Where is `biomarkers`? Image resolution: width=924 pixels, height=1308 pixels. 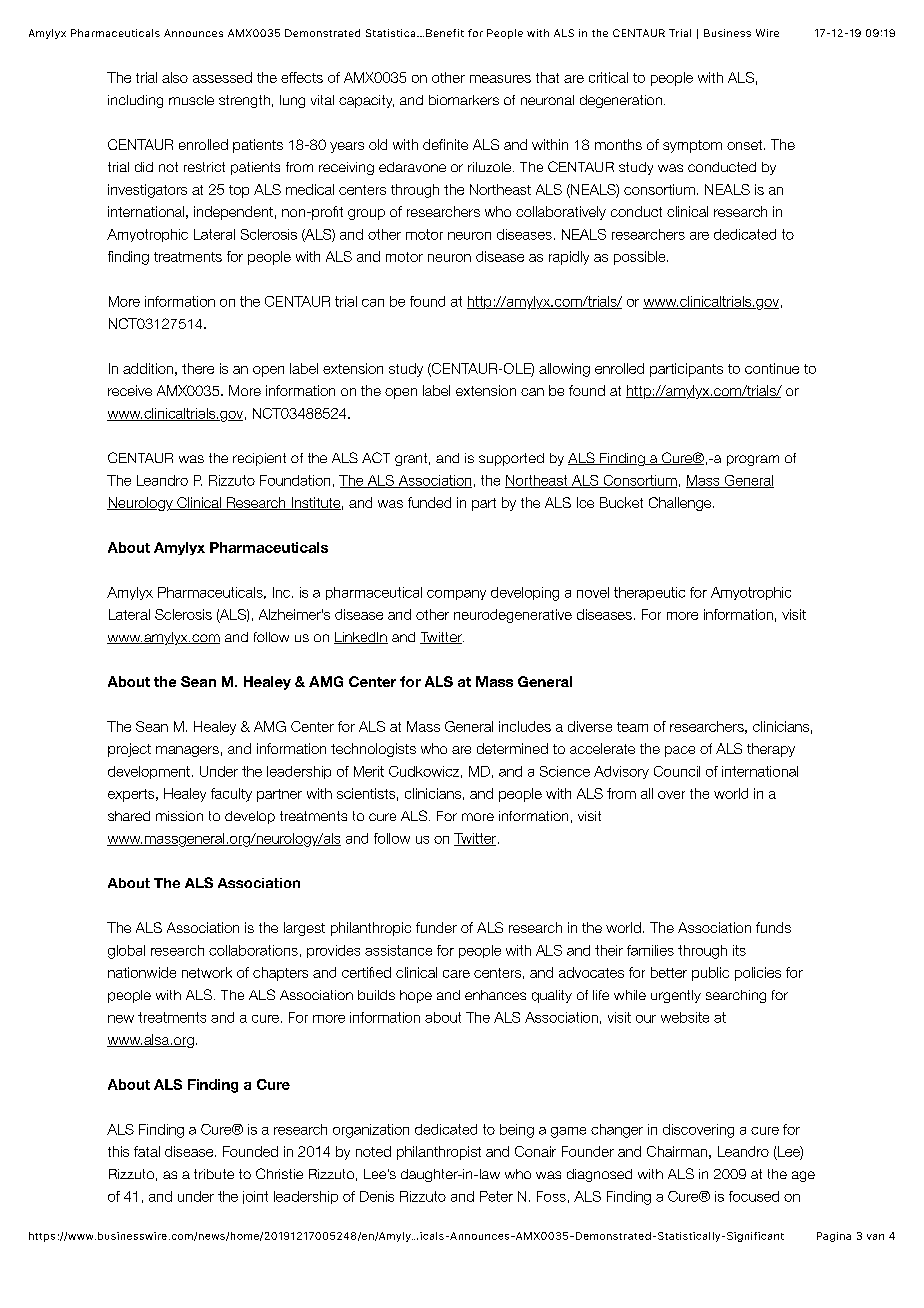
biomarkers is located at coordinates (464, 100).
